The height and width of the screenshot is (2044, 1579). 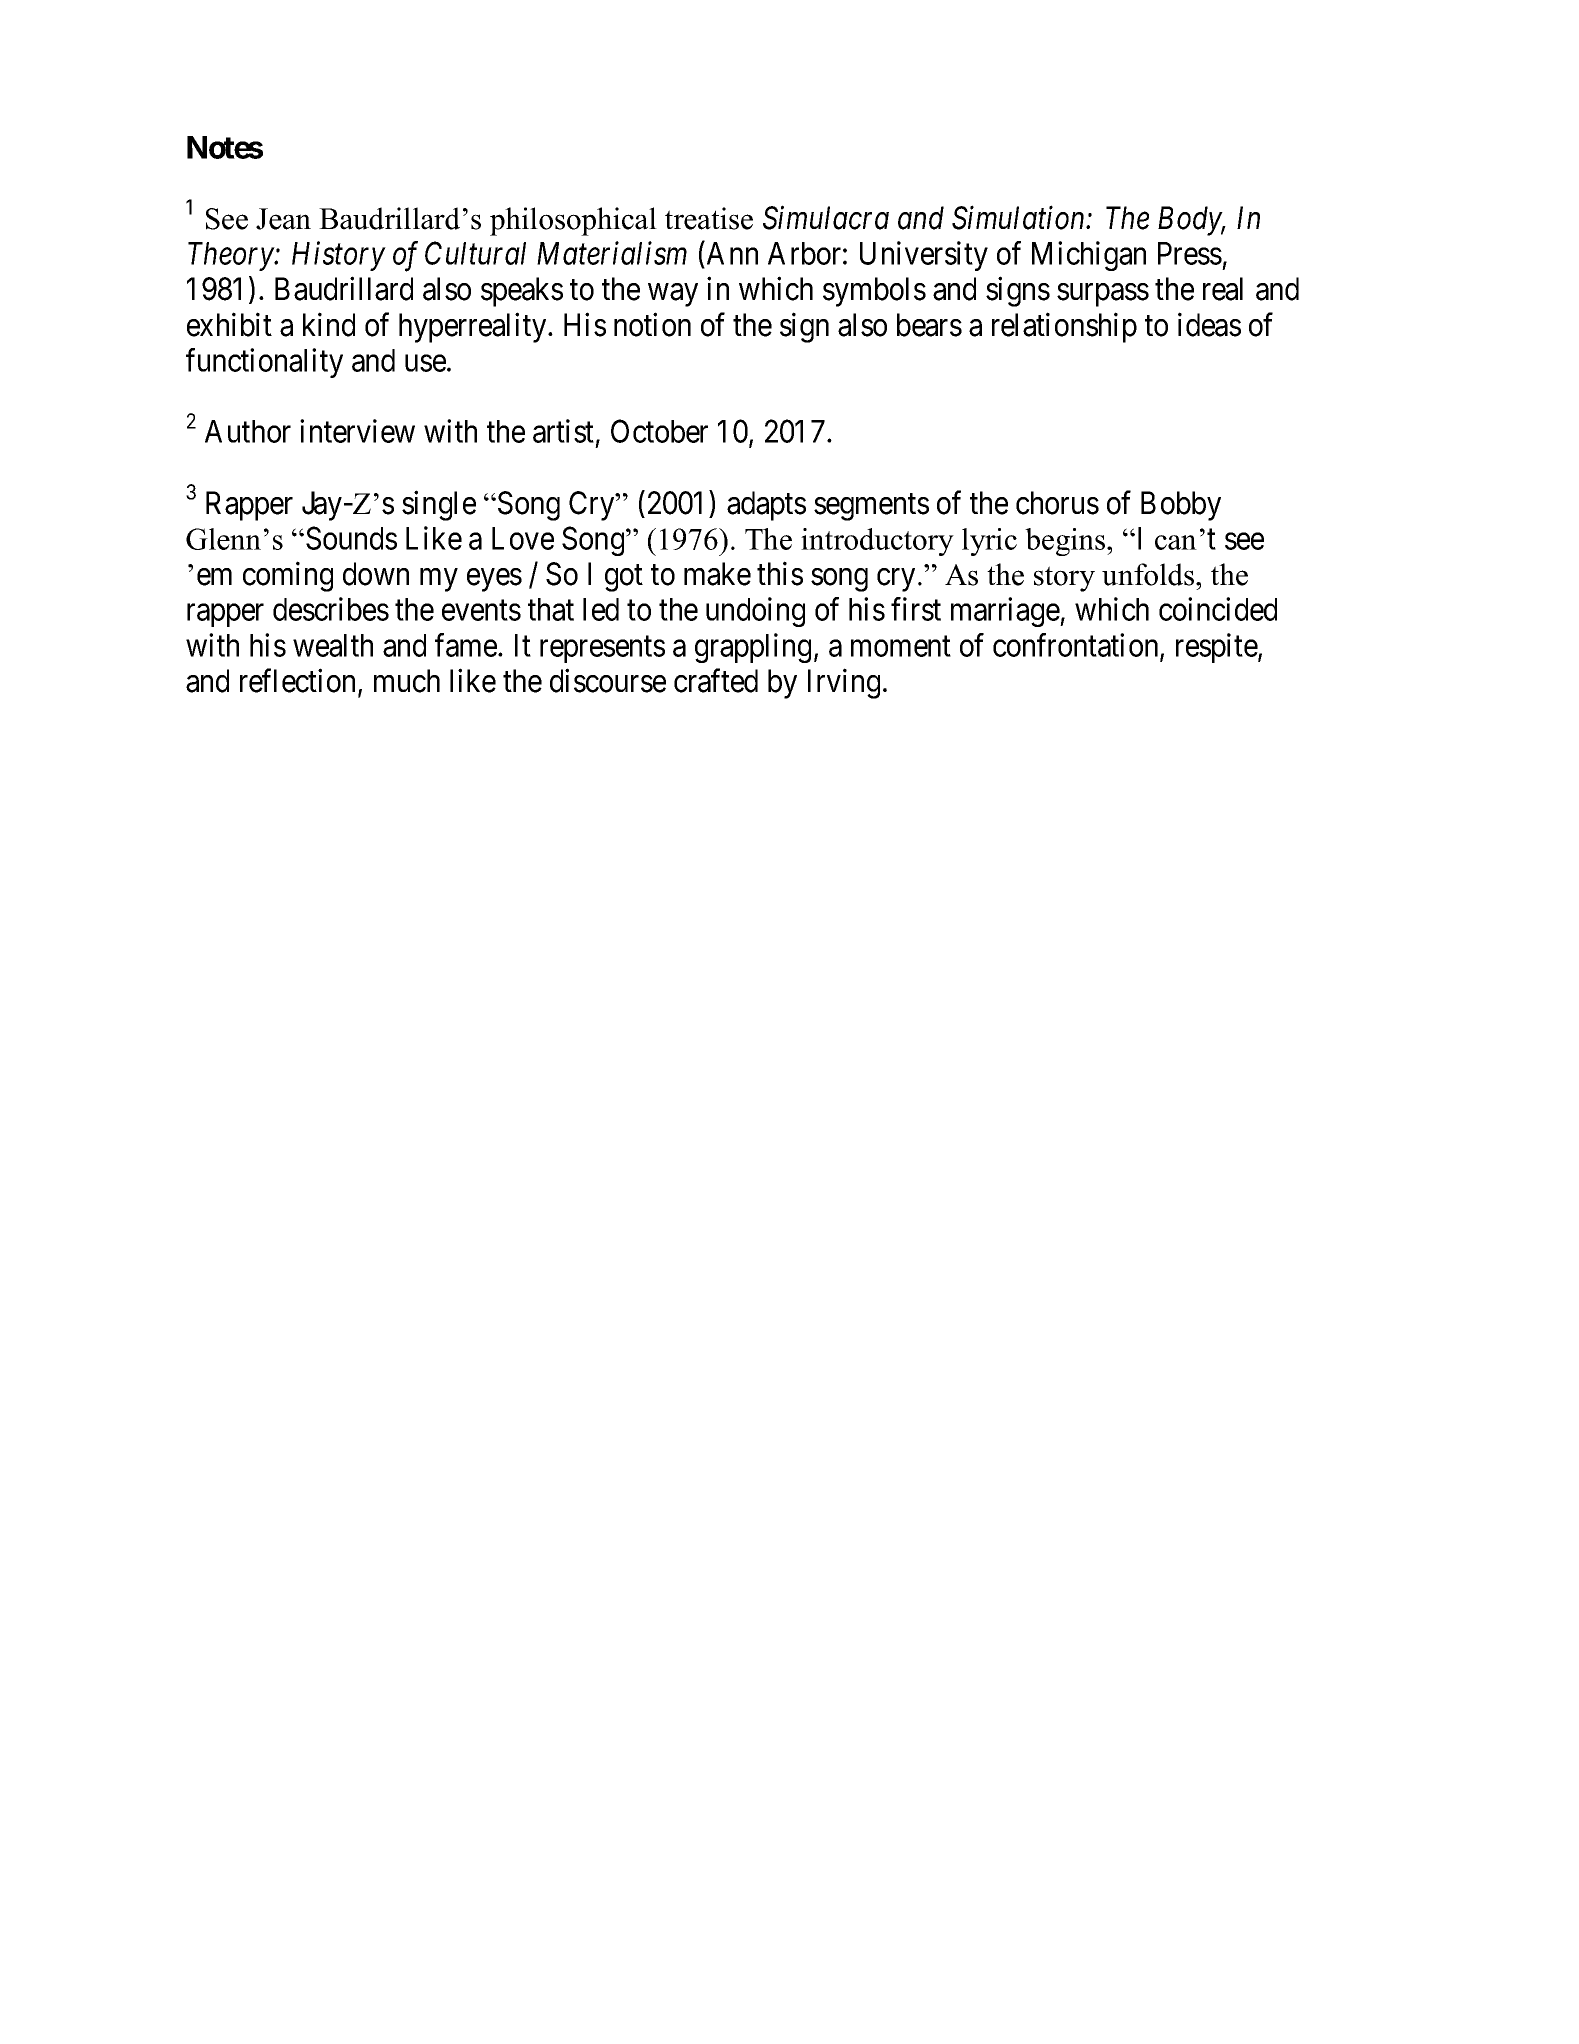 I want to click on Jean, so click(x=283, y=219).
